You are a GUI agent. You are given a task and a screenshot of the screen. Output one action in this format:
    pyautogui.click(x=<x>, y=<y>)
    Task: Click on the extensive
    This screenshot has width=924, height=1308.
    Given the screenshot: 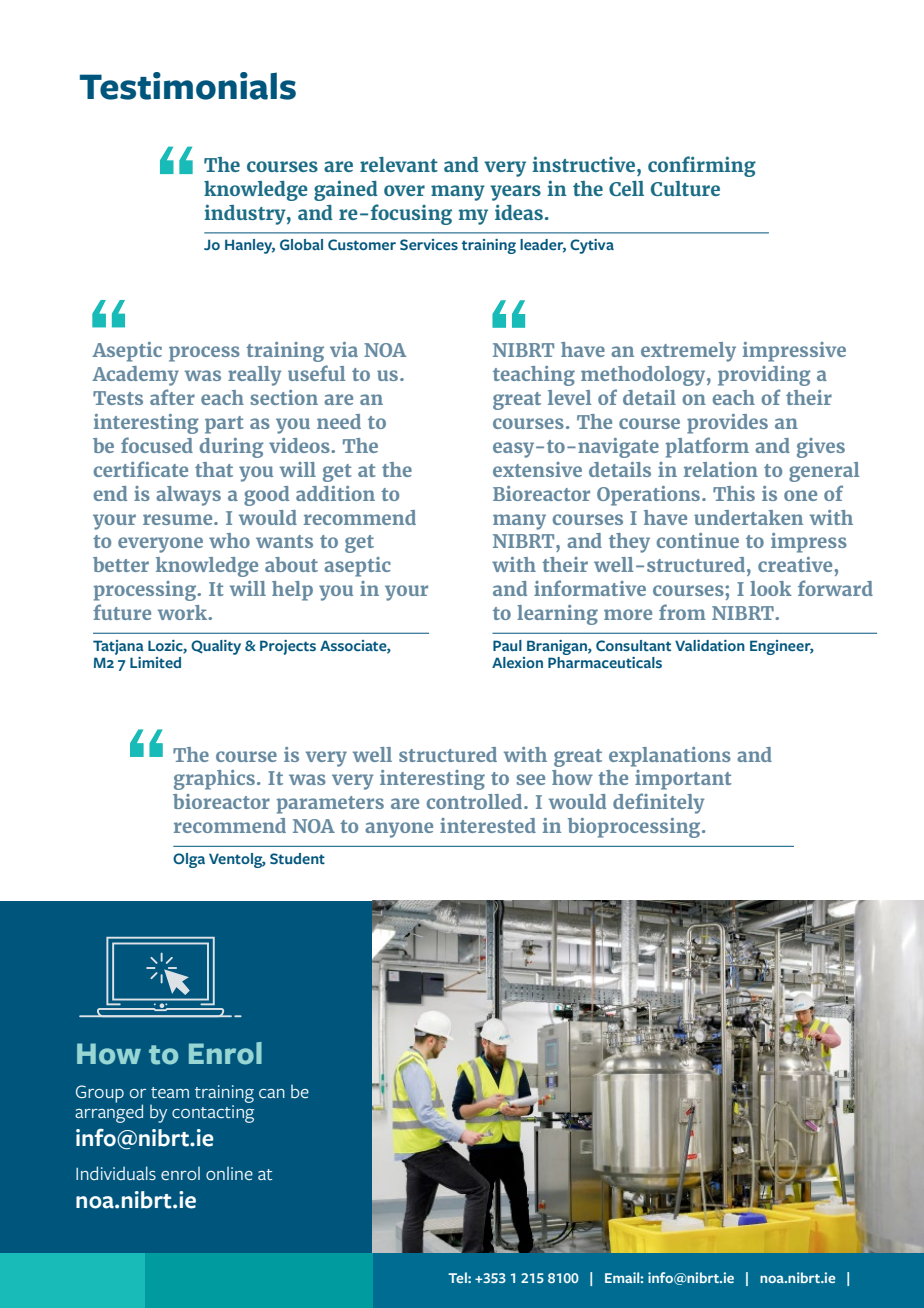 What is the action you would take?
    pyautogui.click(x=537, y=469)
